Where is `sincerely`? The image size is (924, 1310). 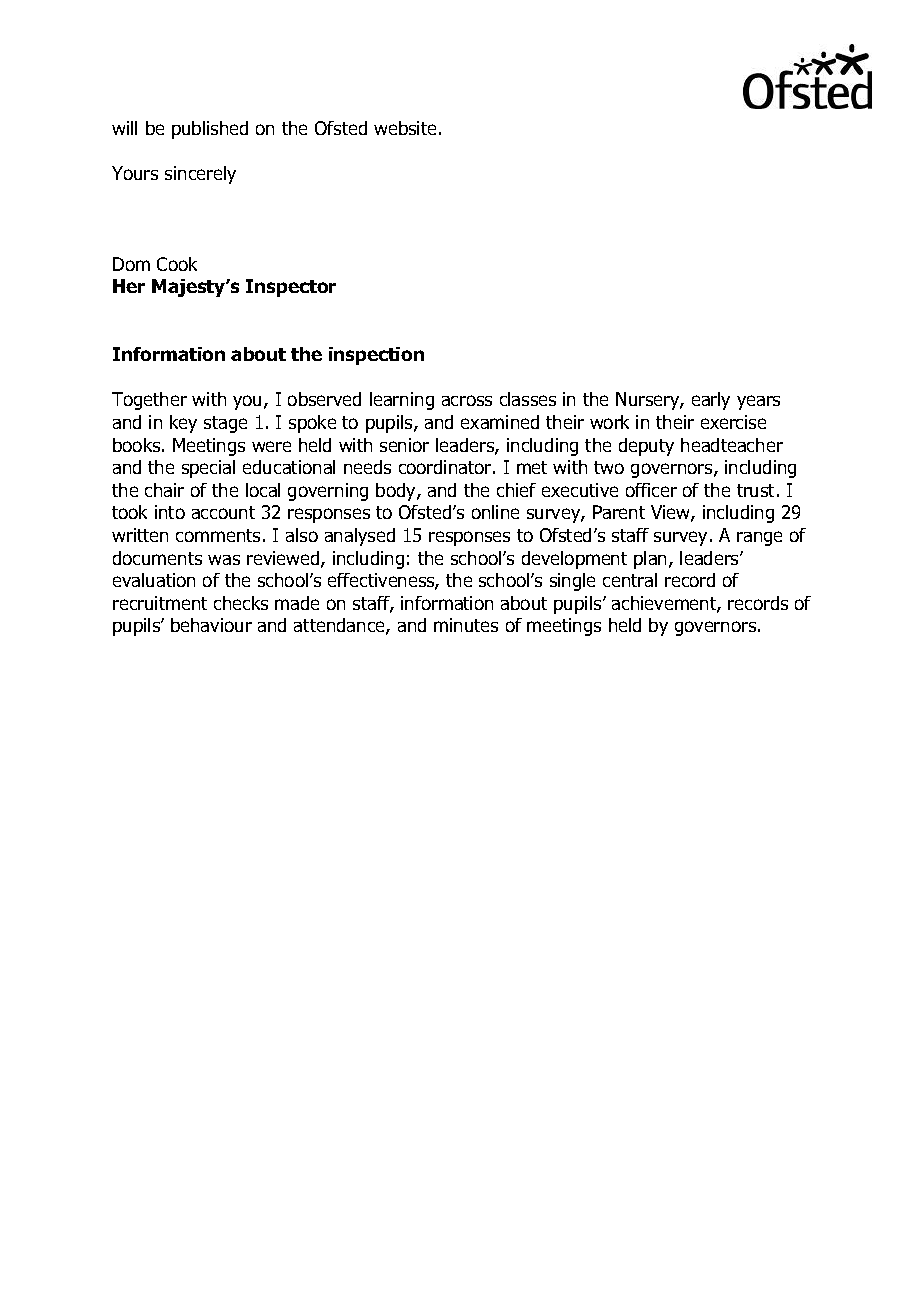
sincerely is located at coordinates (200, 175).
